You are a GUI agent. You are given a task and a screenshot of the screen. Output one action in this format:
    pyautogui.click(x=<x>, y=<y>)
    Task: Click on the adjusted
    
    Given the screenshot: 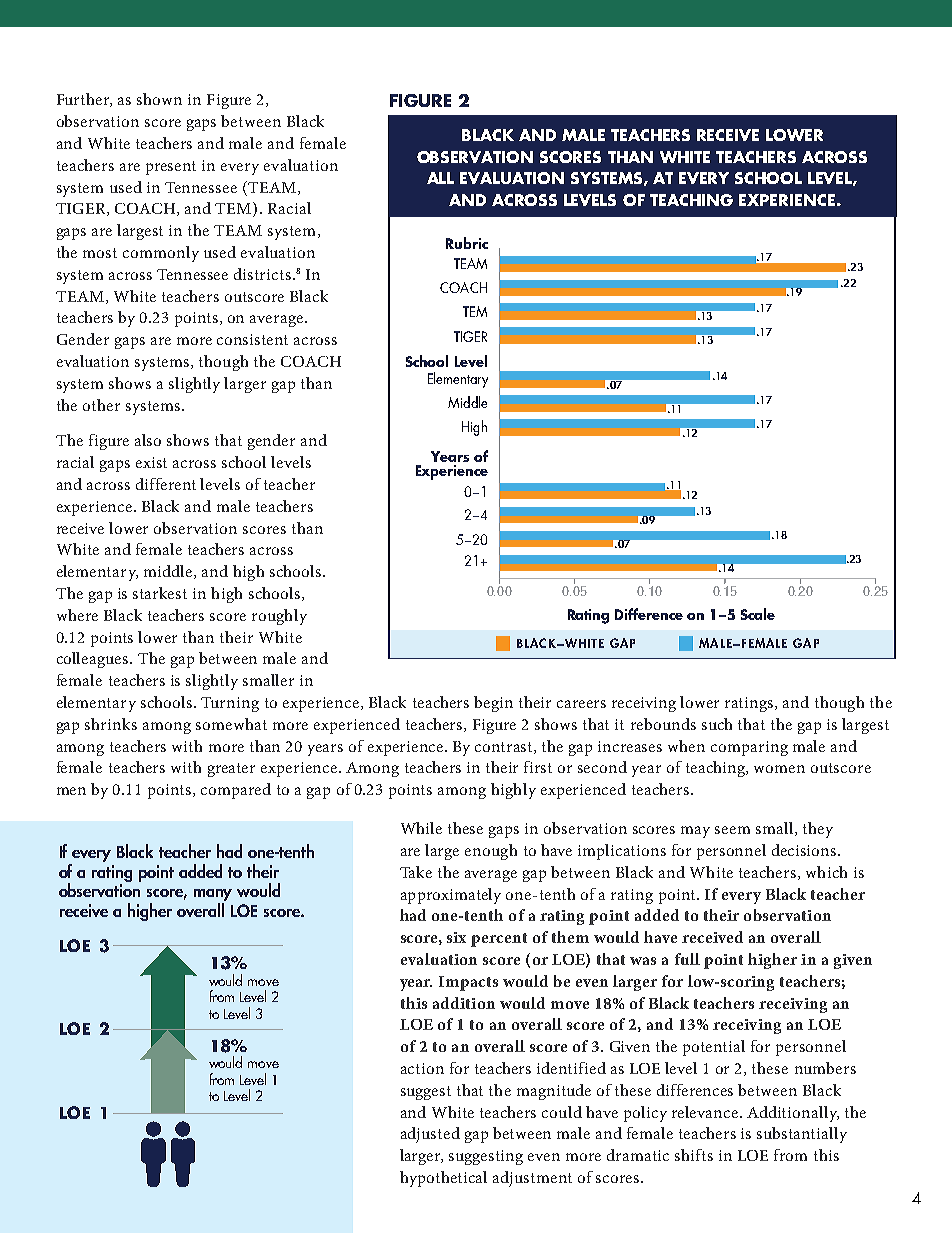 What is the action you would take?
    pyautogui.click(x=430, y=1135)
